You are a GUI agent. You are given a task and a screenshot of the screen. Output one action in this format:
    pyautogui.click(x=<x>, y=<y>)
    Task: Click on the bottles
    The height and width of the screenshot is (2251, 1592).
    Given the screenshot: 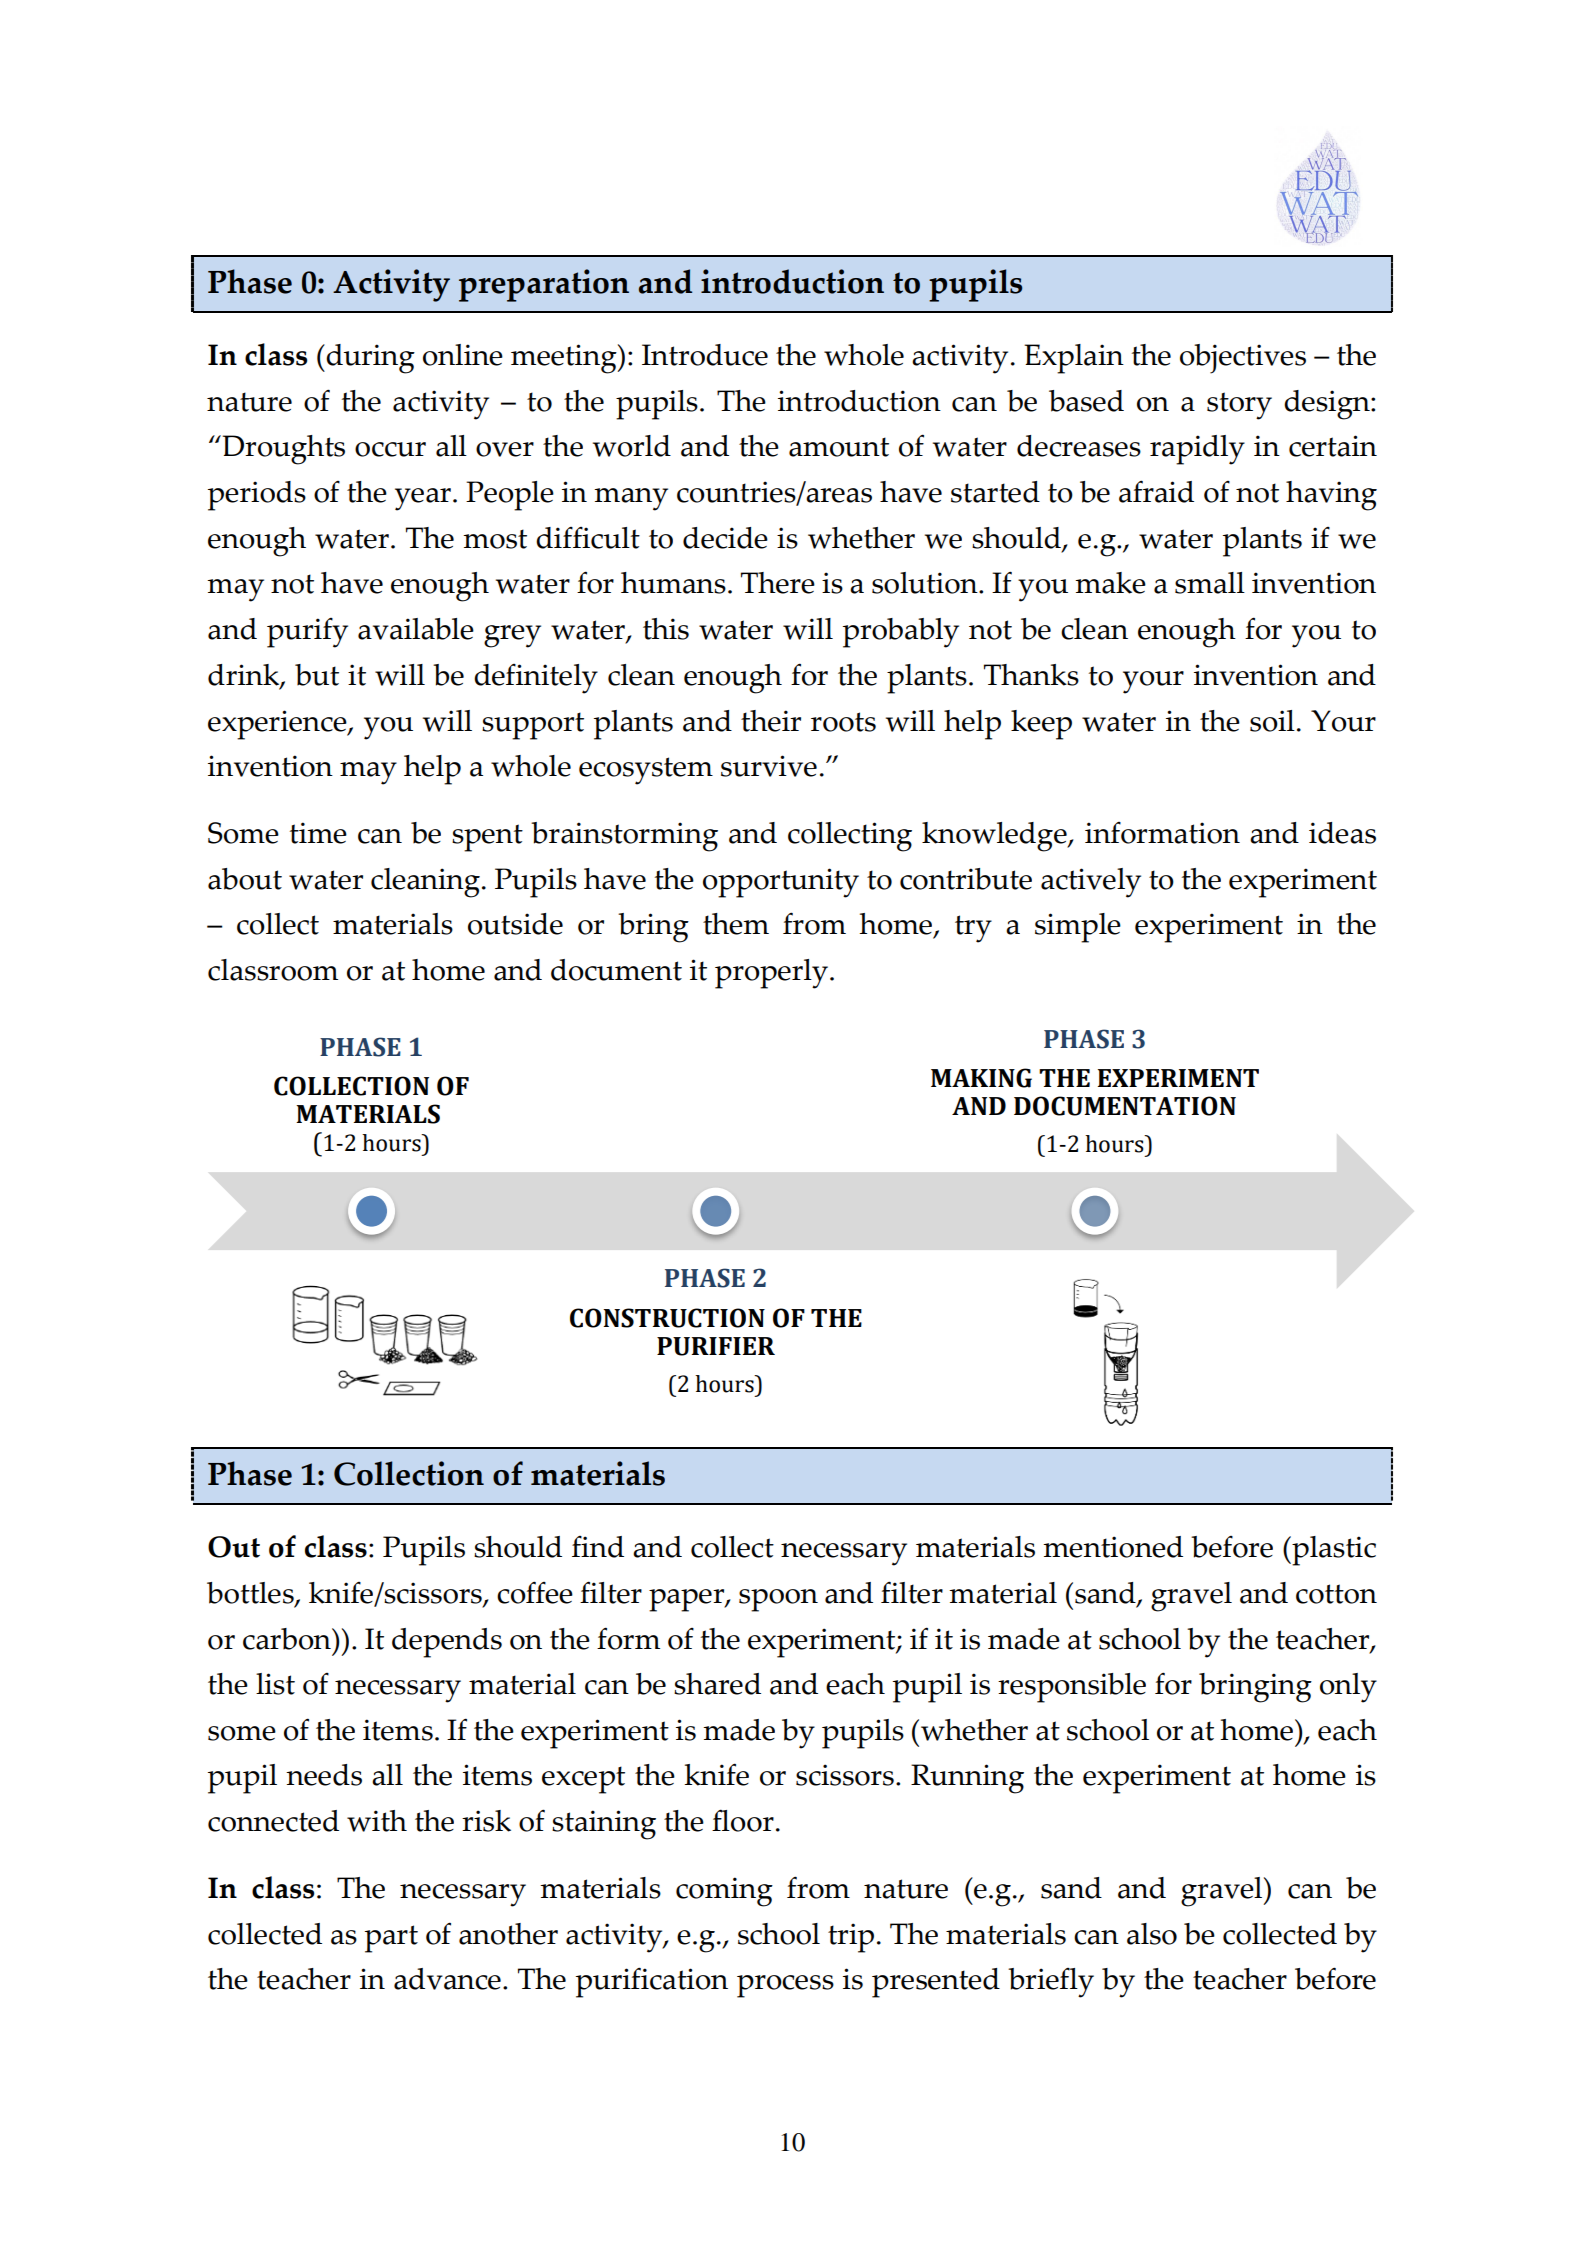 What is the action you would take?
    pyautogui.click(x=251, y=1594)
